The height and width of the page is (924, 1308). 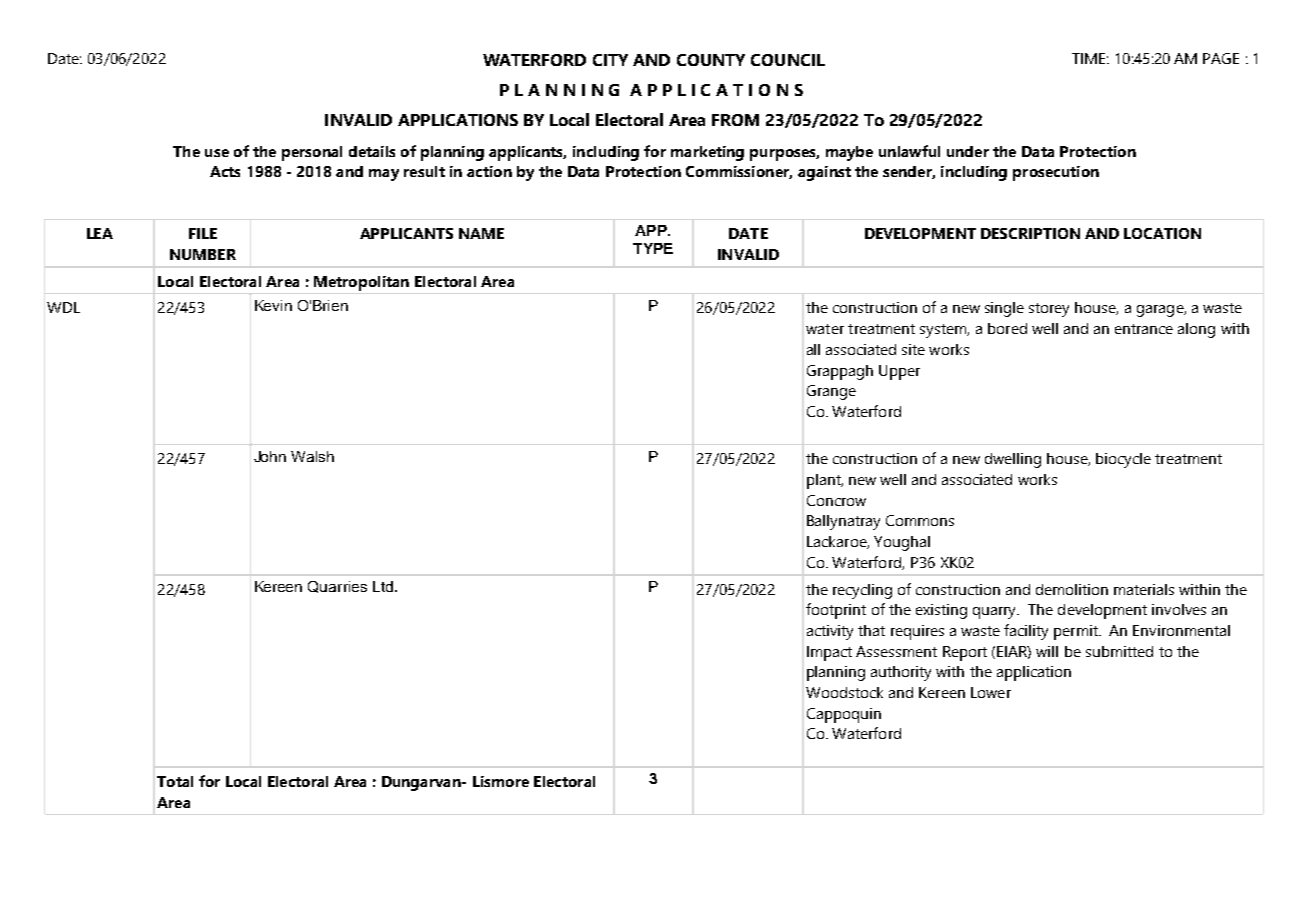 What do you see at coordinates (830, 632) in the page?
I see `activity` at bounding box center [830, 632].
